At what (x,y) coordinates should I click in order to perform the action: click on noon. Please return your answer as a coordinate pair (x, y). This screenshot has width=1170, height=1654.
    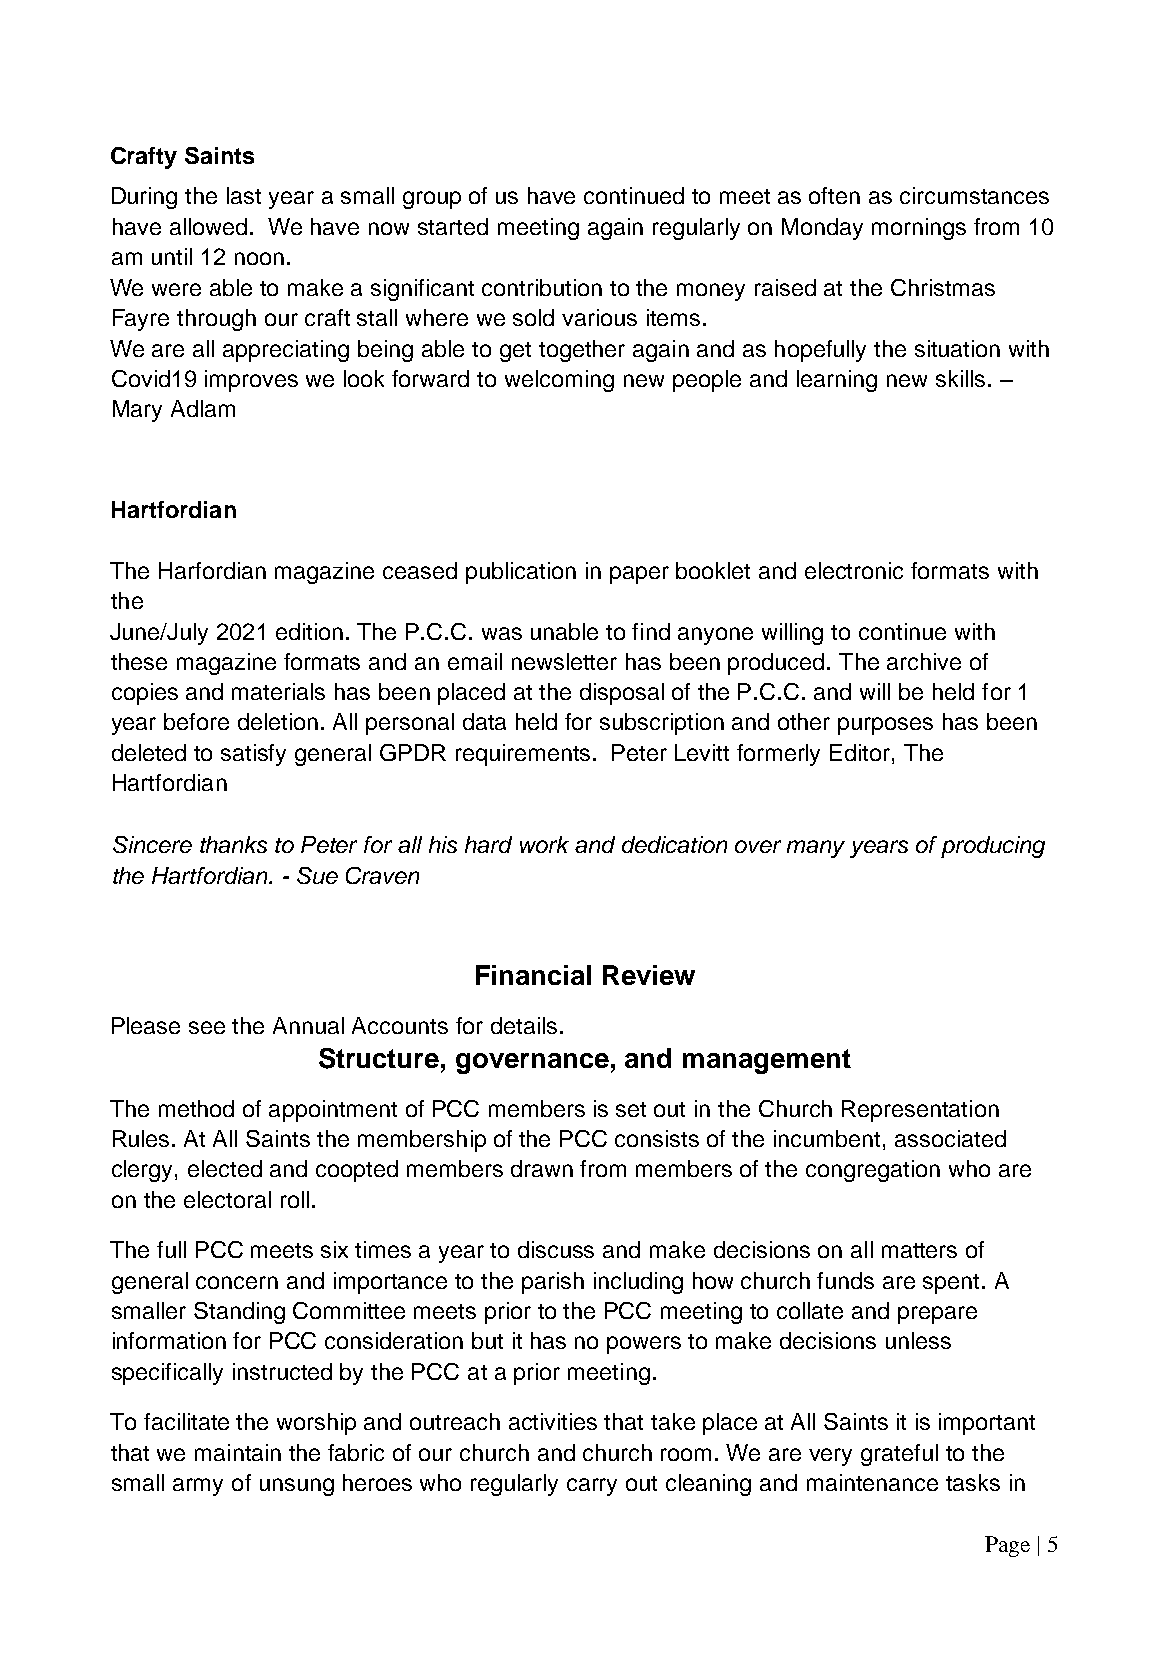
    Looking at the image, I should click on (259, 258).
